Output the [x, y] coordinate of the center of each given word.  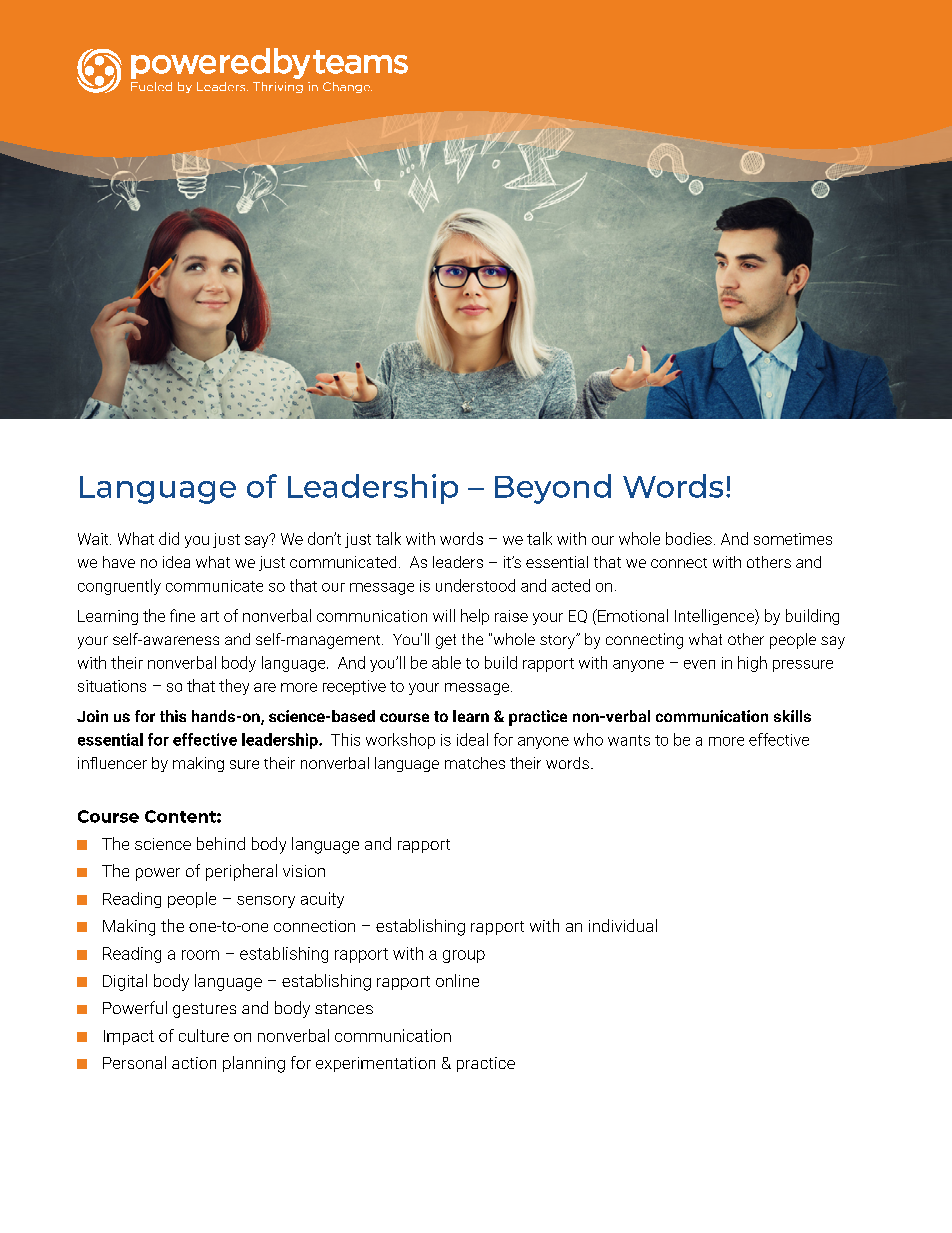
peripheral [241, 872]
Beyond [553, 489]
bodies [689, 538]
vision [304, 871]
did [169, 538]
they [234, 687]
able [446, 662]
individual [623, 925]
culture [204, 1035]
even [699, 664]
